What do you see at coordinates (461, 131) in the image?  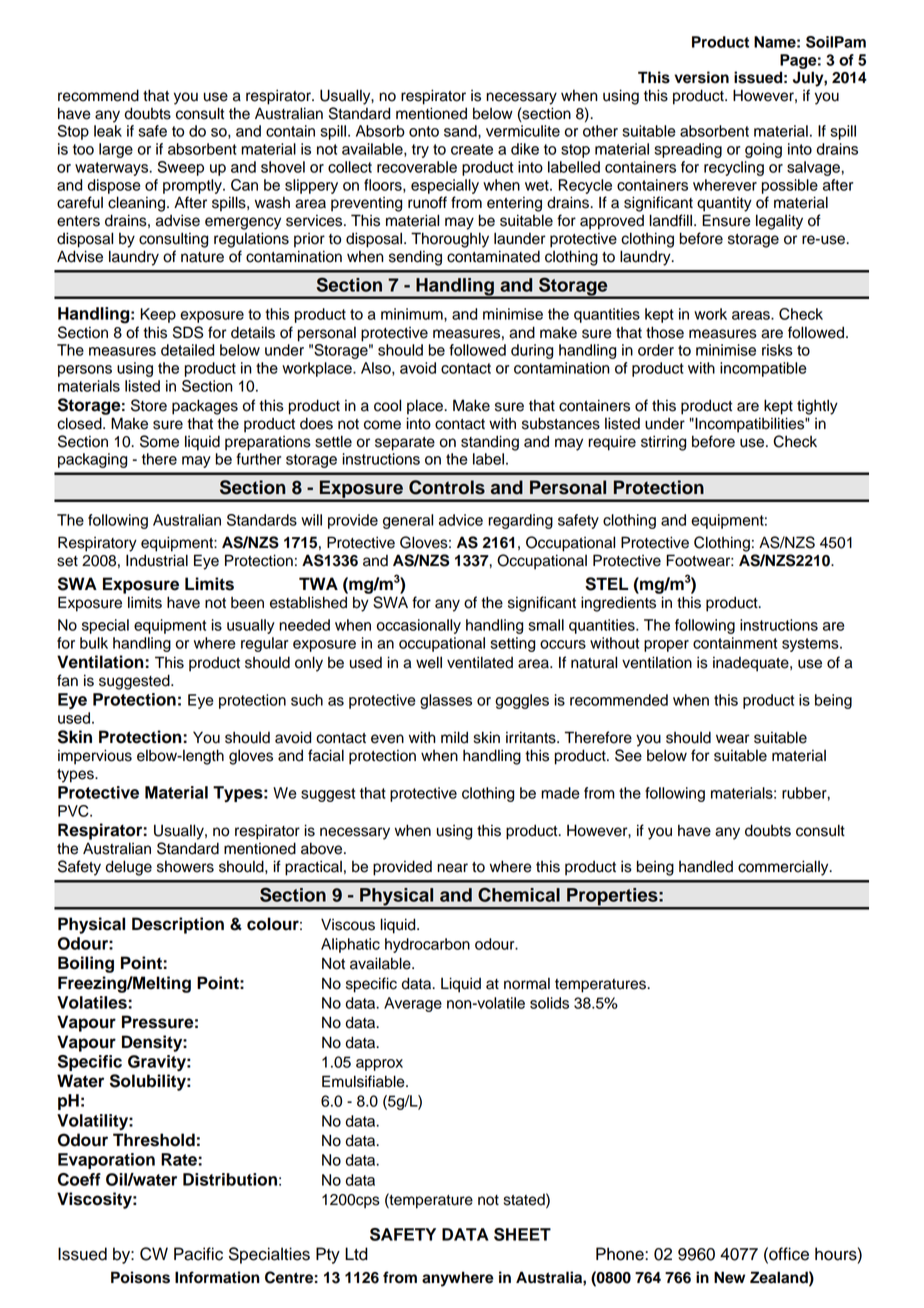 I see `sand` at bounding box center [461, 131].
